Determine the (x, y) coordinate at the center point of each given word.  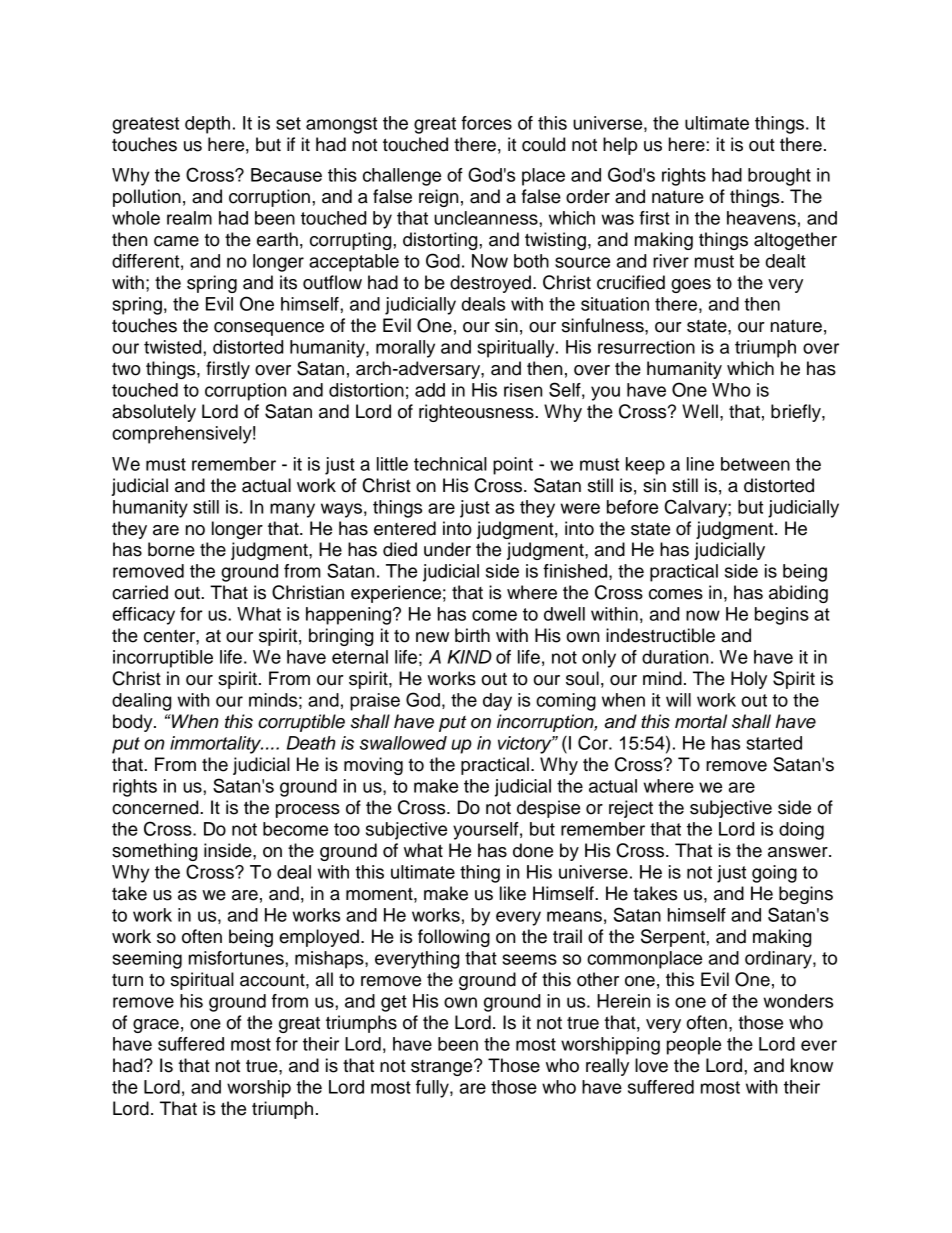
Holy (749, 680)
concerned (156, 807)
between (755, 464)
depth (207, 125)
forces (486, 123)
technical (450, 464)
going (774, 874)
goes (691, 286)
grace (156, 1026)
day (497, 702)
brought (779, 177)
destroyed (490, 284)
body (134, 723)
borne (171, 549)
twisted (174, 347)
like (513, 893)
